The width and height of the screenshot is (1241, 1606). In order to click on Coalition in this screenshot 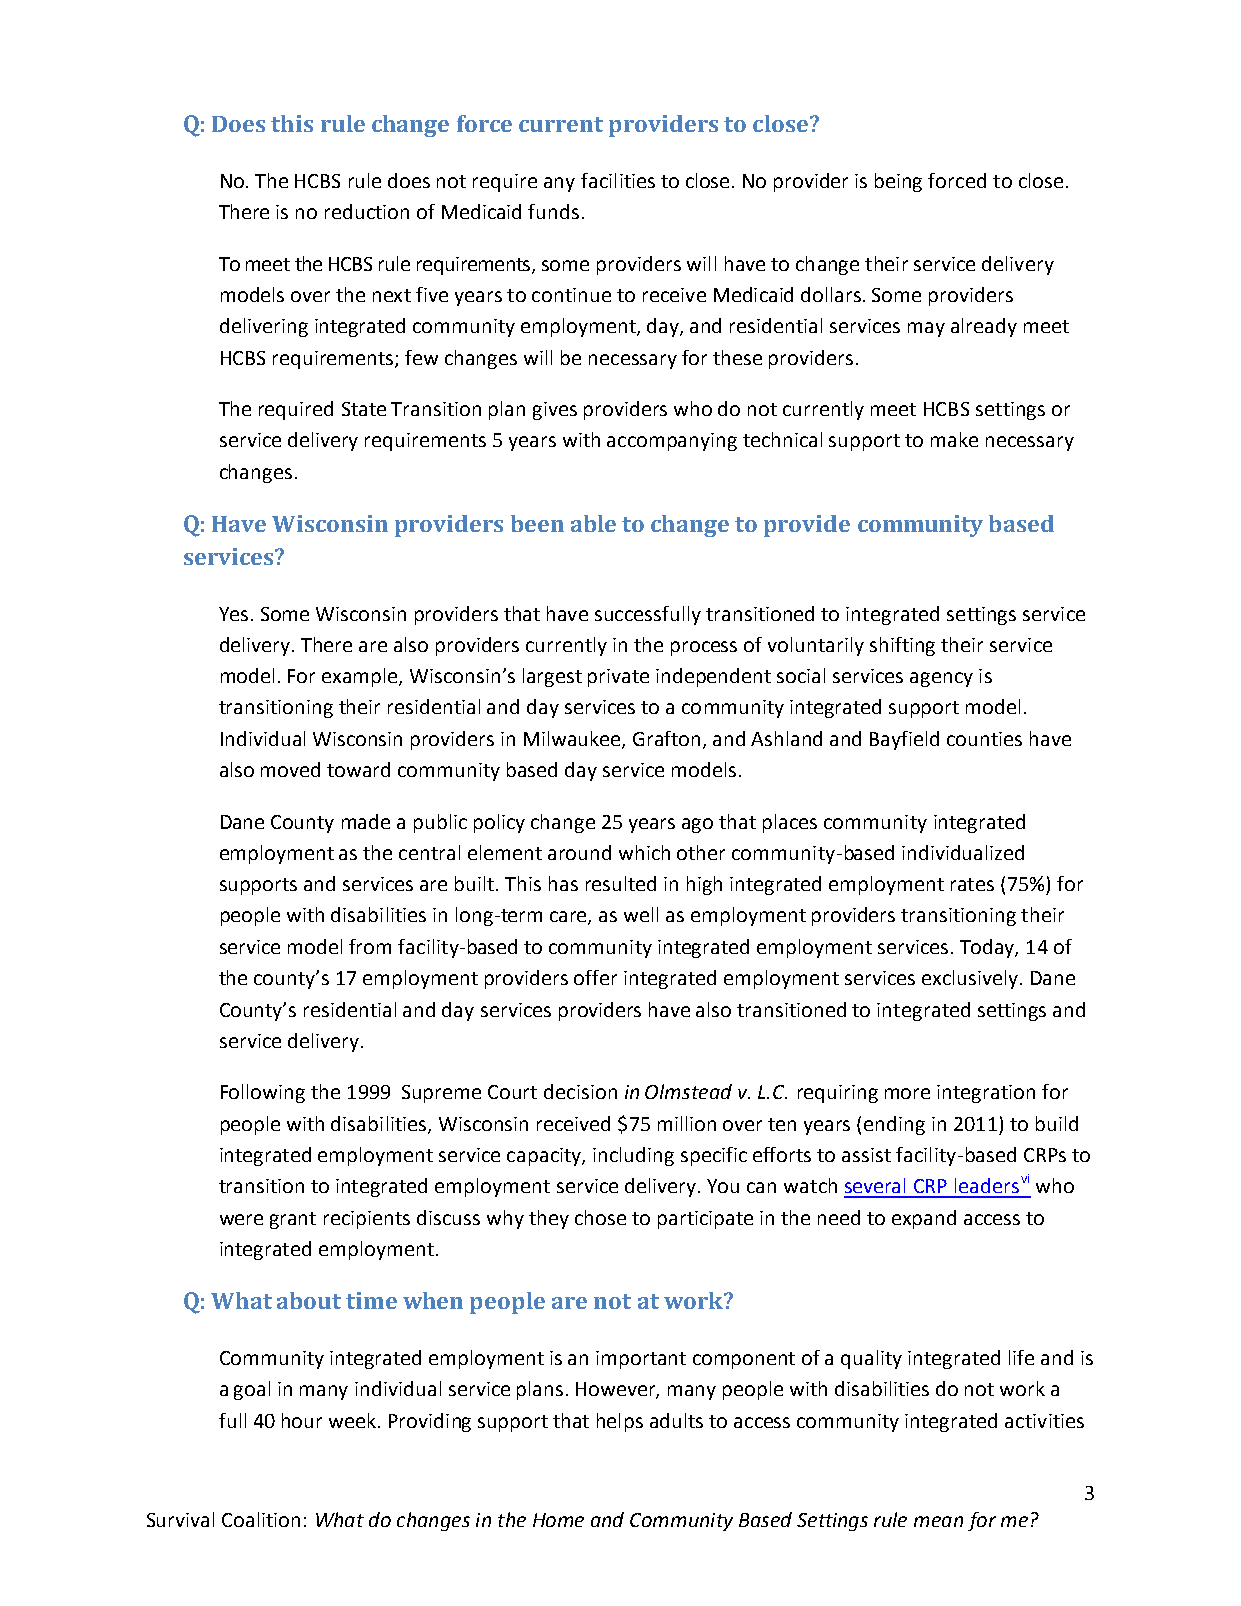, I will do `click(261, 1519)`.
